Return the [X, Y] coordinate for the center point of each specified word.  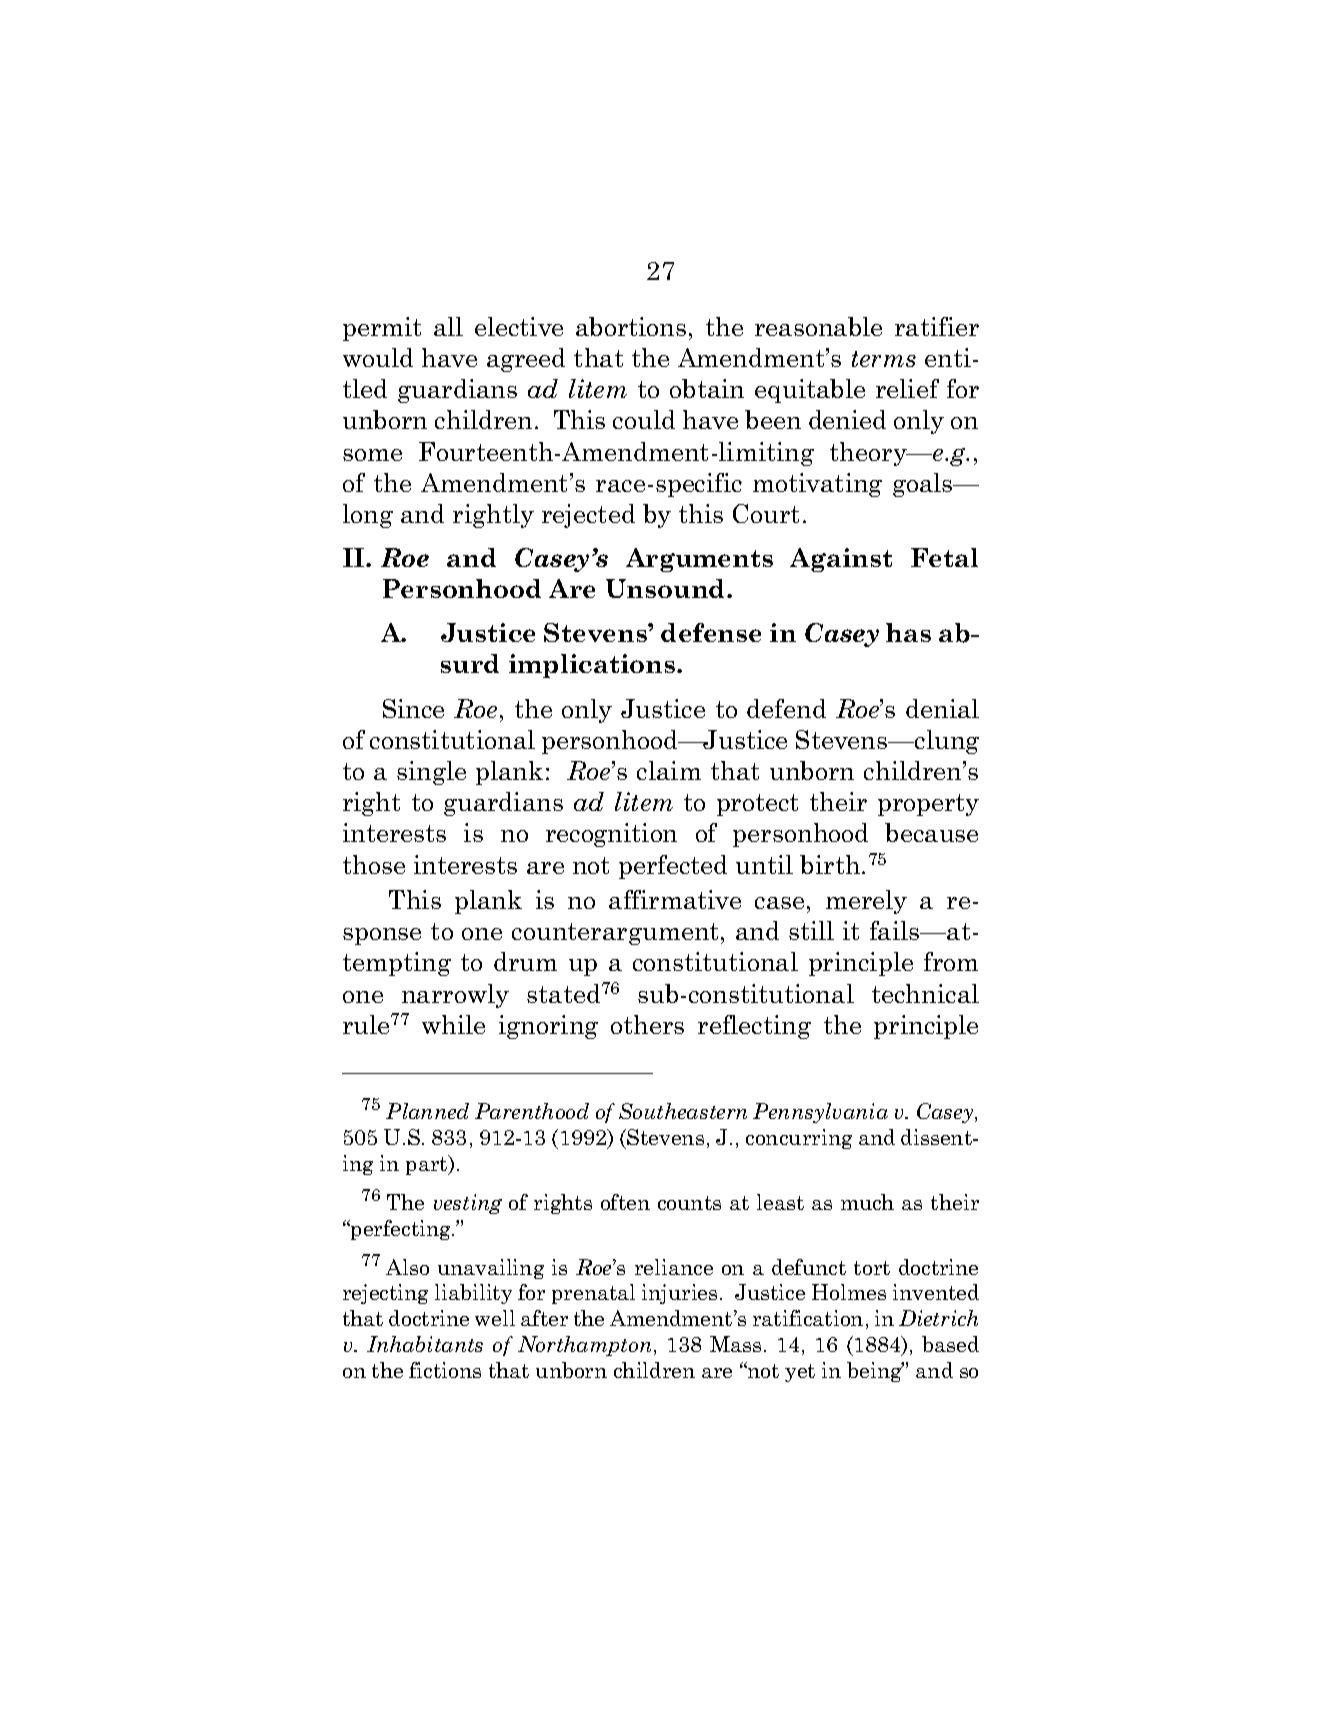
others [647, 1024]
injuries [679, 1294]
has [908, 632]
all [448, 326]
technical [925, 993]
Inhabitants [425, 1344]
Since [413, 708]
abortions [631, 326]
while [453, 1024]
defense [711, 632]
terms [884, 359]
